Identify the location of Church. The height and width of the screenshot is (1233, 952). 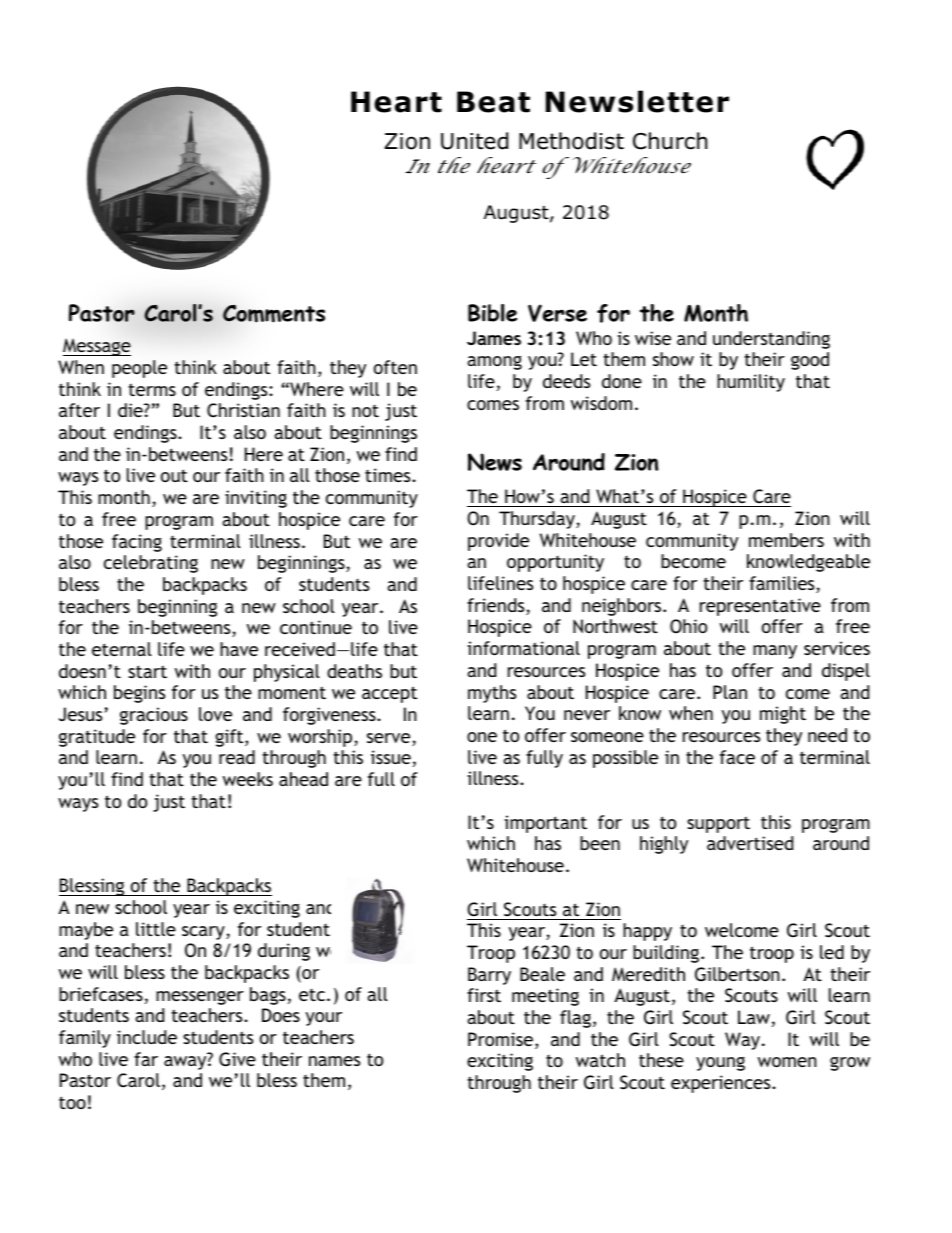
(670, 141).
